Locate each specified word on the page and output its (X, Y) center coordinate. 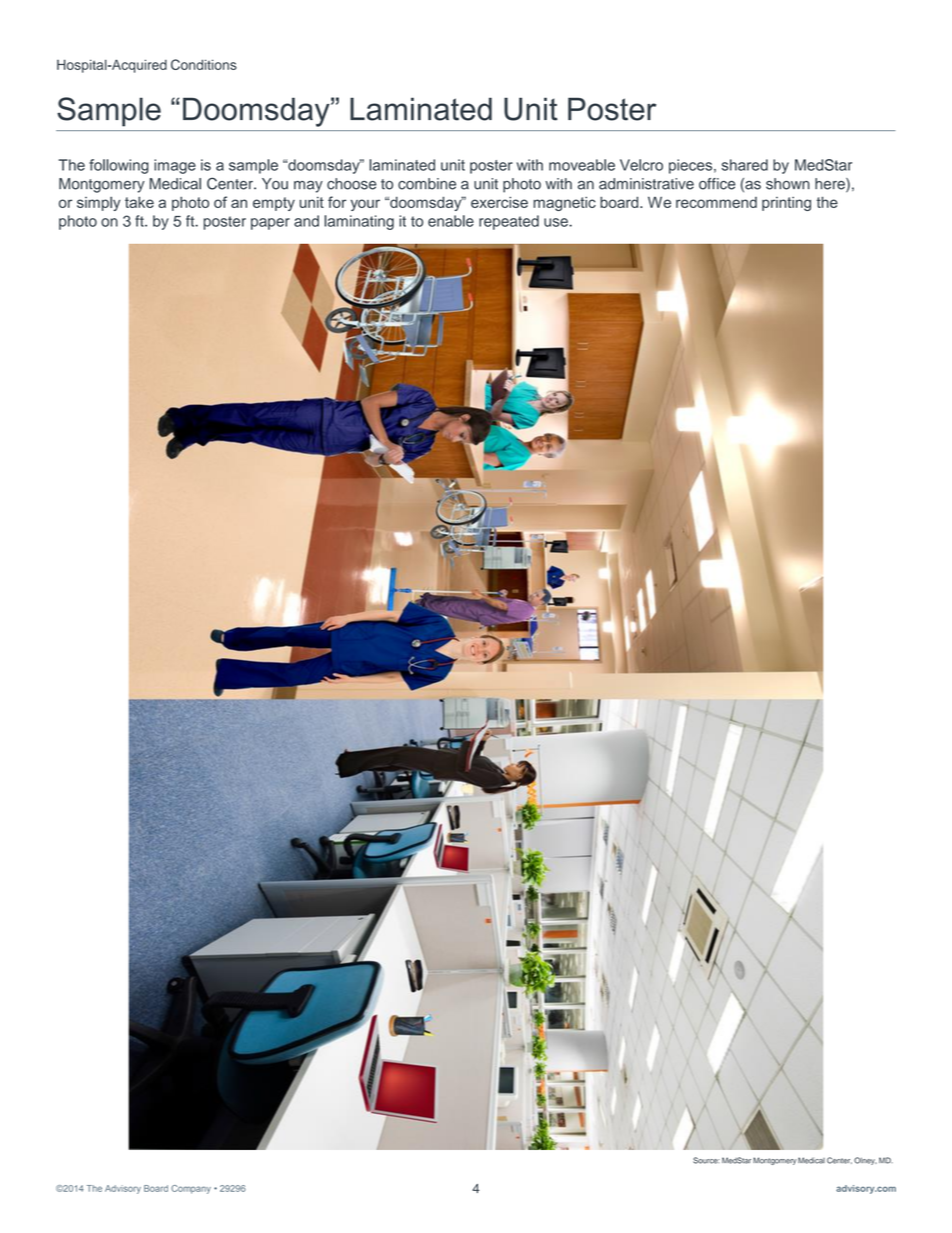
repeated (509, 222)
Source (706, 1160)
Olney (865, 1161)
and (306, 221)
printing (786, 204)
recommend (716, 202)
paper (270, 224)
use (557, 222)
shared (745, 165)
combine (427, 184)
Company (191, 1189)
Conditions (204, 64)
